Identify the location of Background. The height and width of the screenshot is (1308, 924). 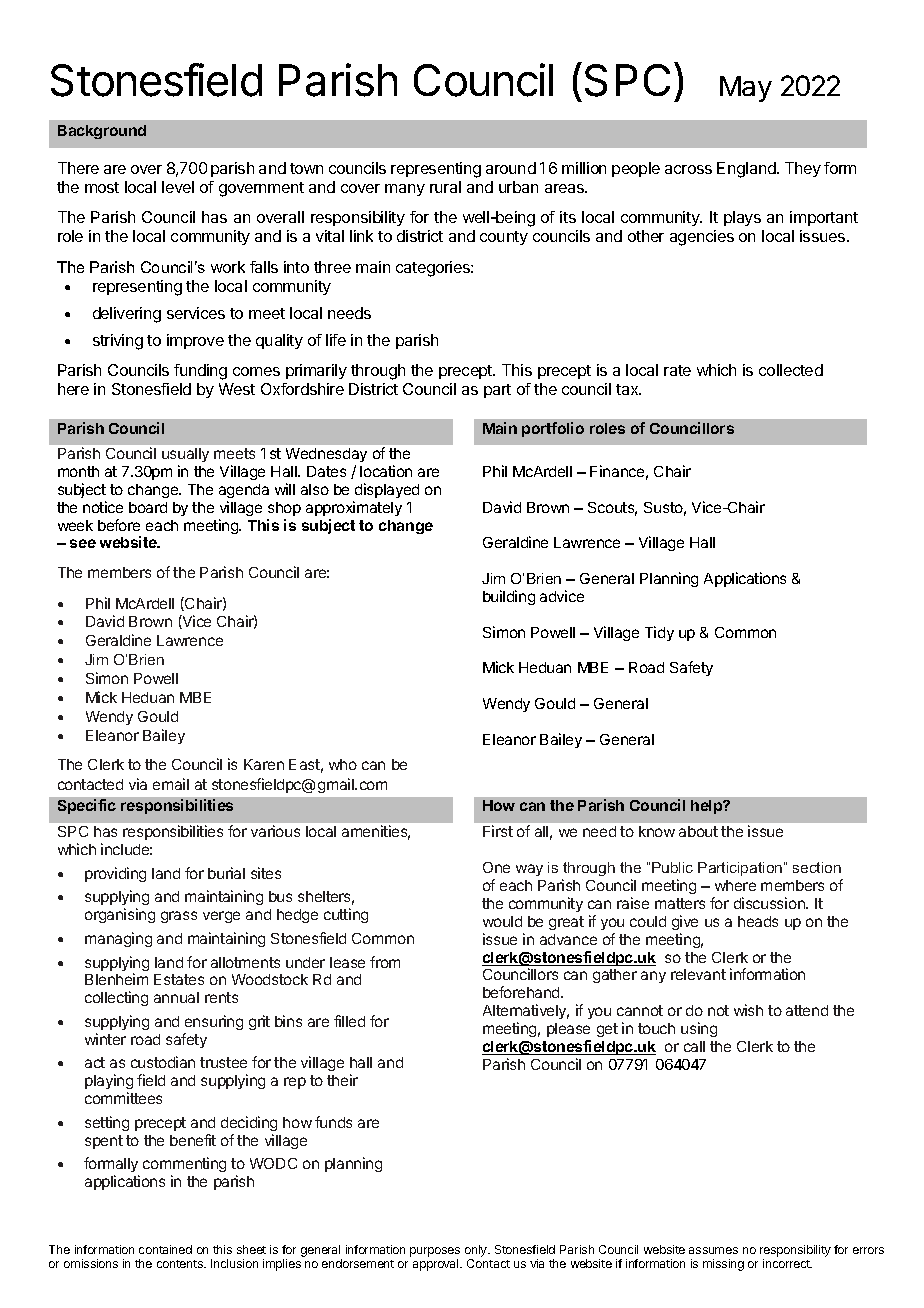
(102, 132).
